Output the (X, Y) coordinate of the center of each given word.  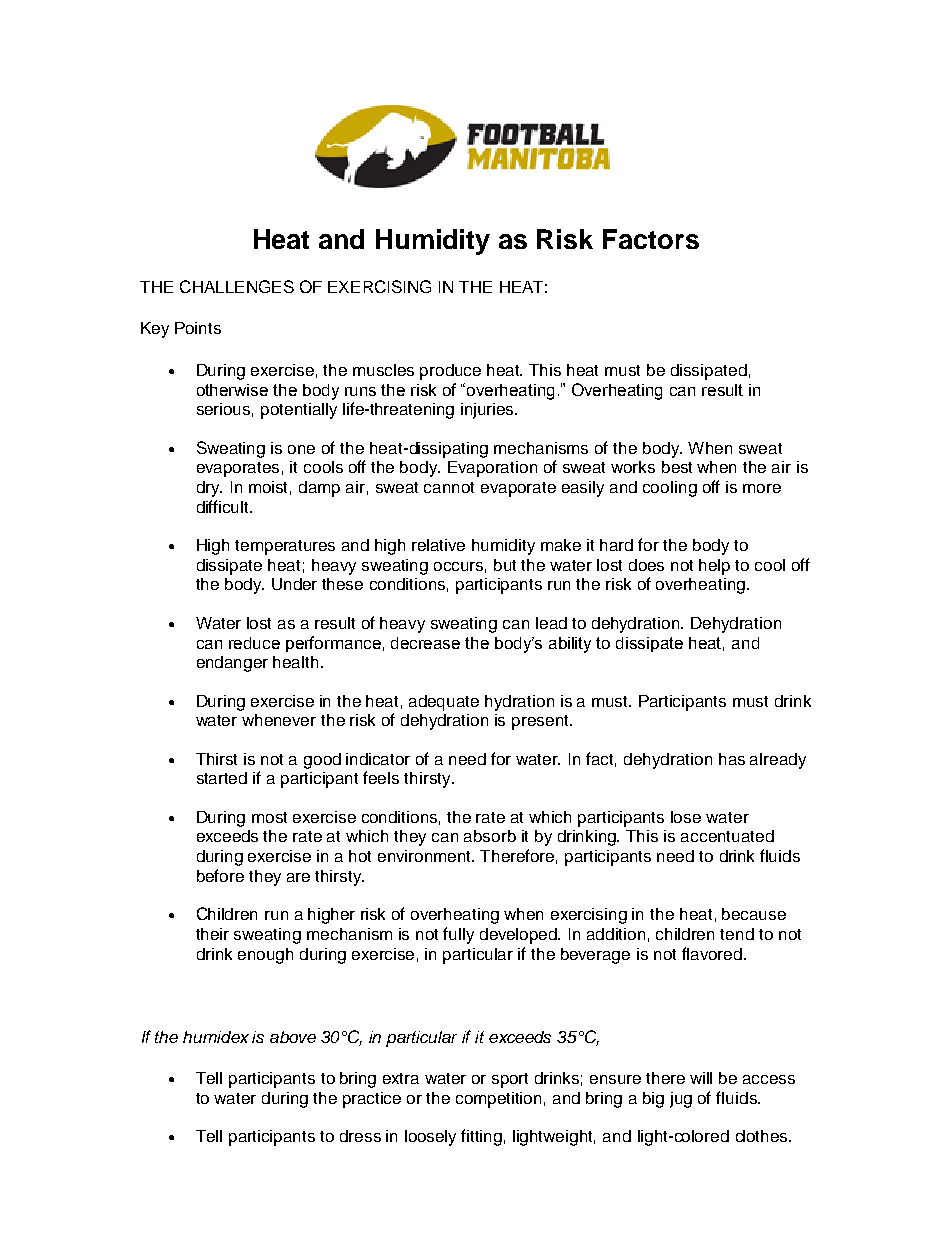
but (505, 565)
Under (294, 584)
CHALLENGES (237, 286)
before (220, 875)
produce (450, 372)
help (714, 567)
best (677, 467)
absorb (490, 836)
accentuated (727, 836)
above (293, 1037)
